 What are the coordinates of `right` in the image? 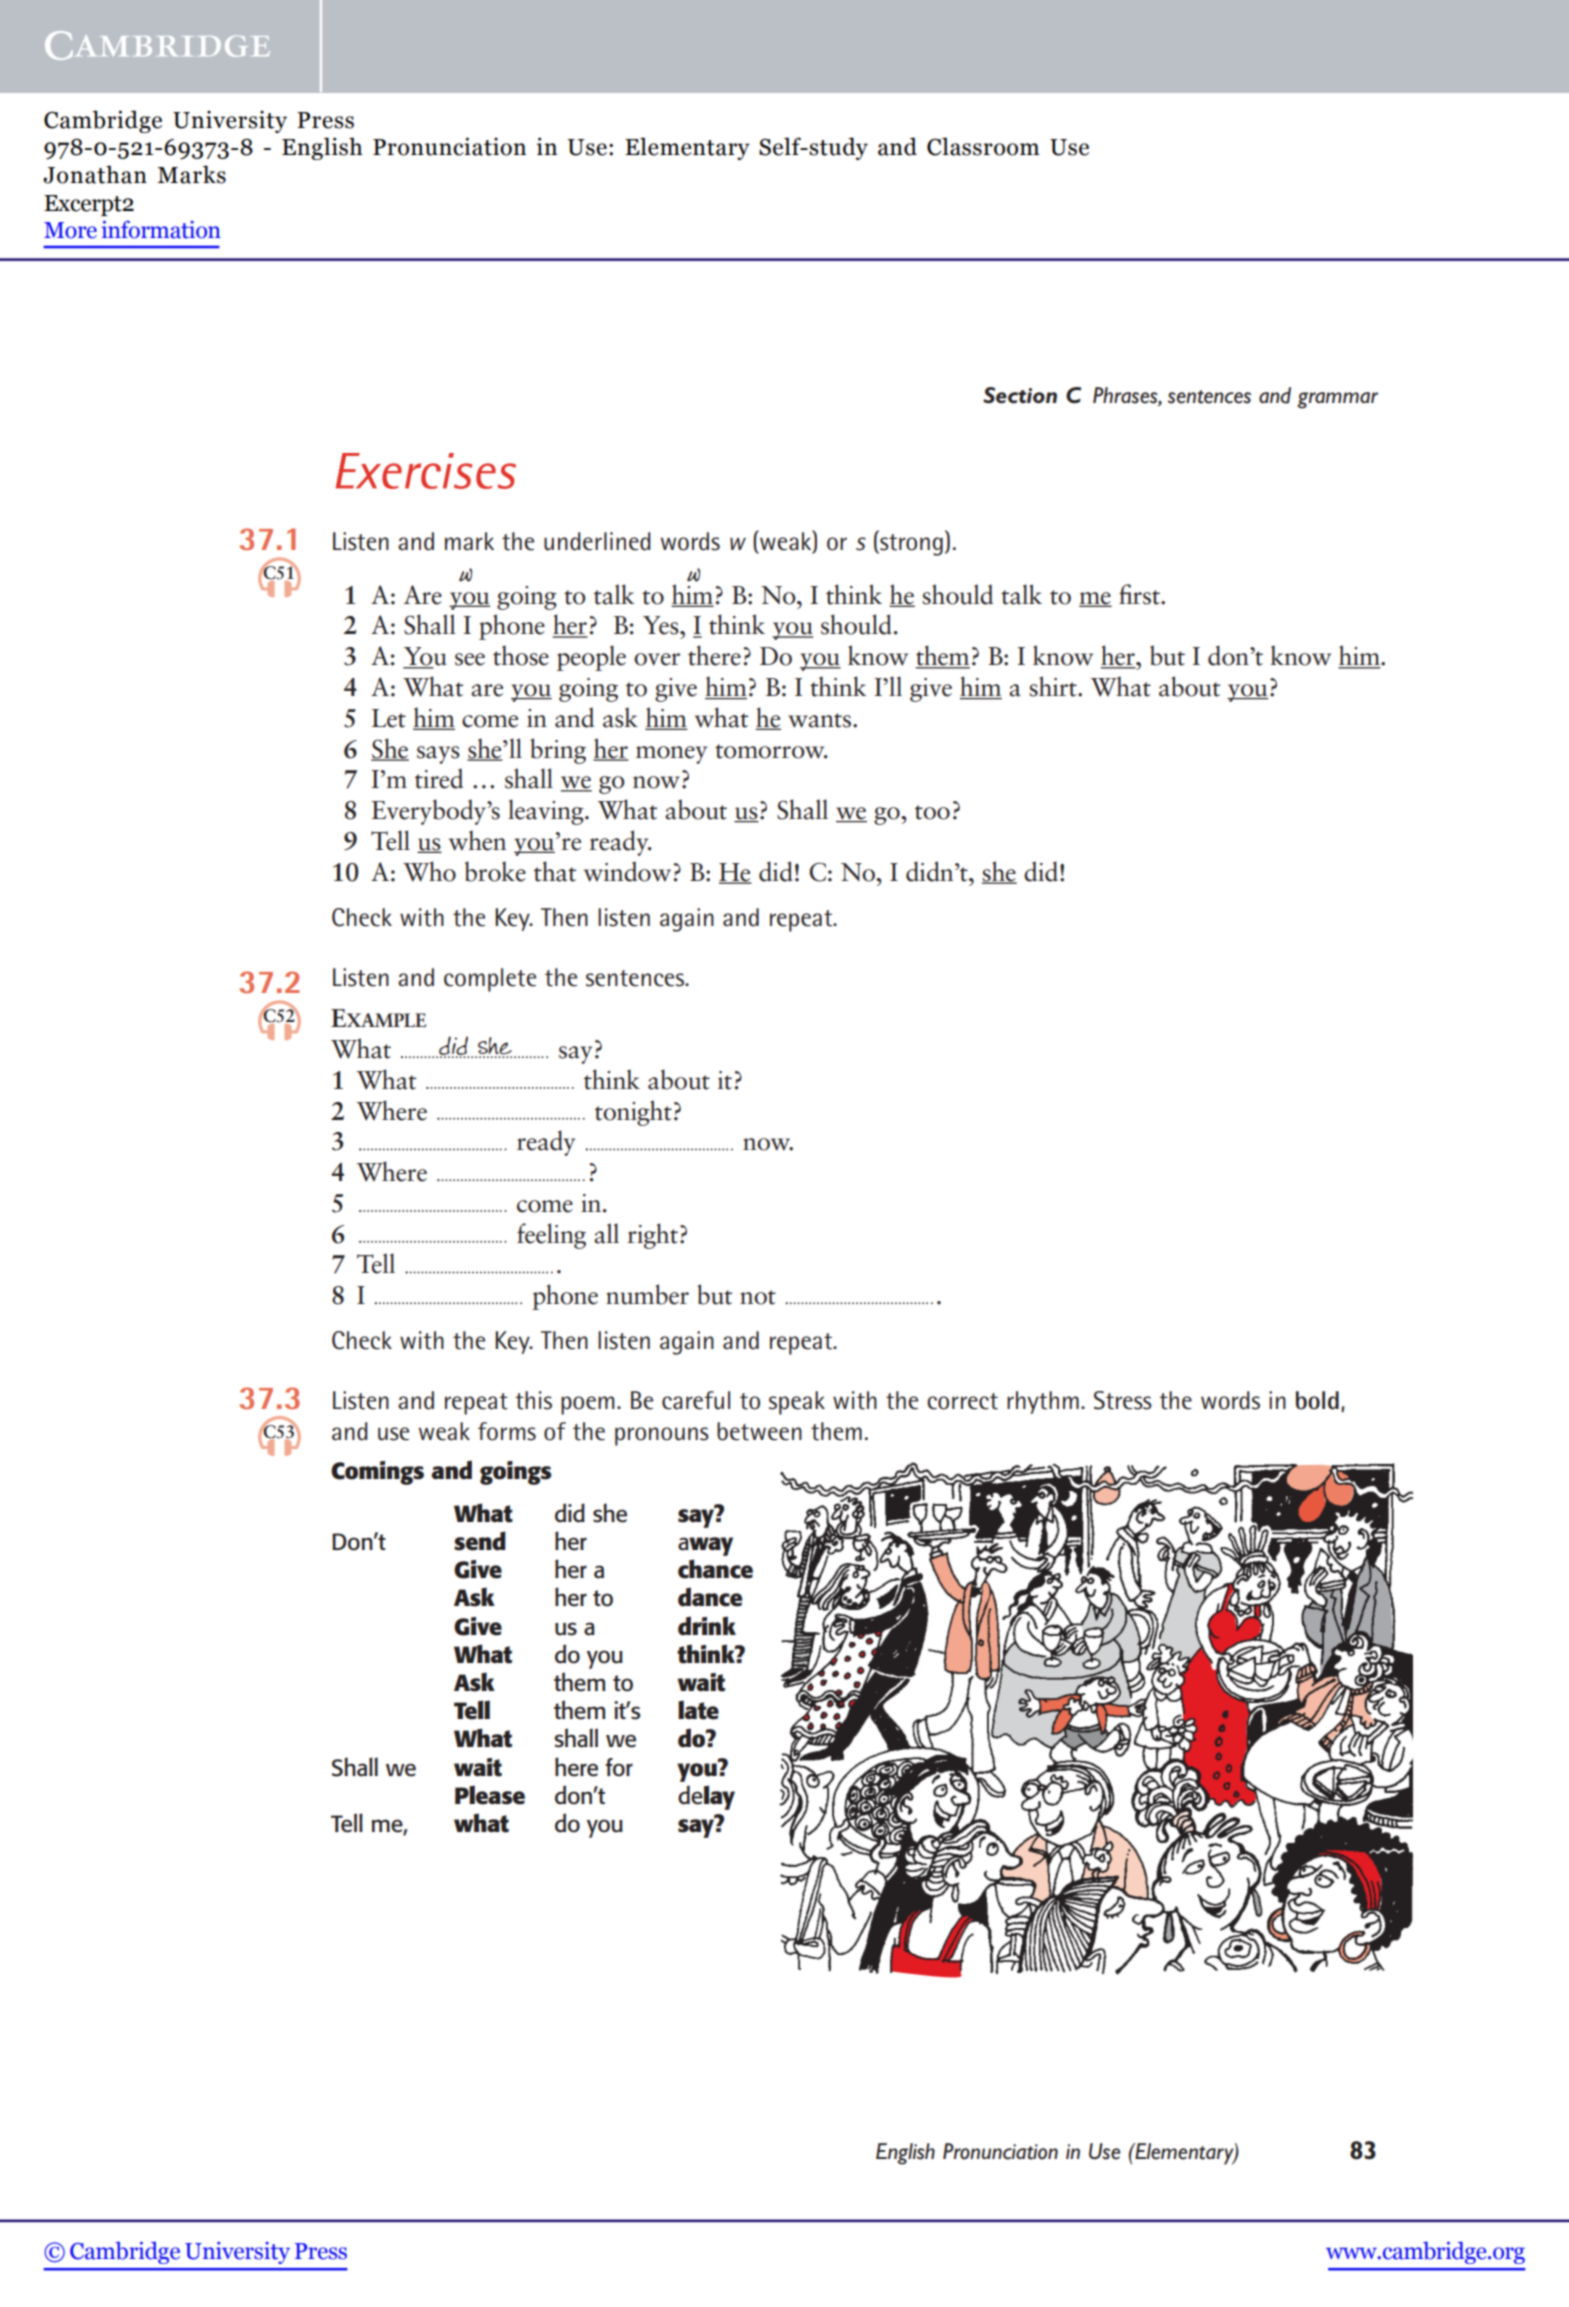 It's located at (652, 1236).
